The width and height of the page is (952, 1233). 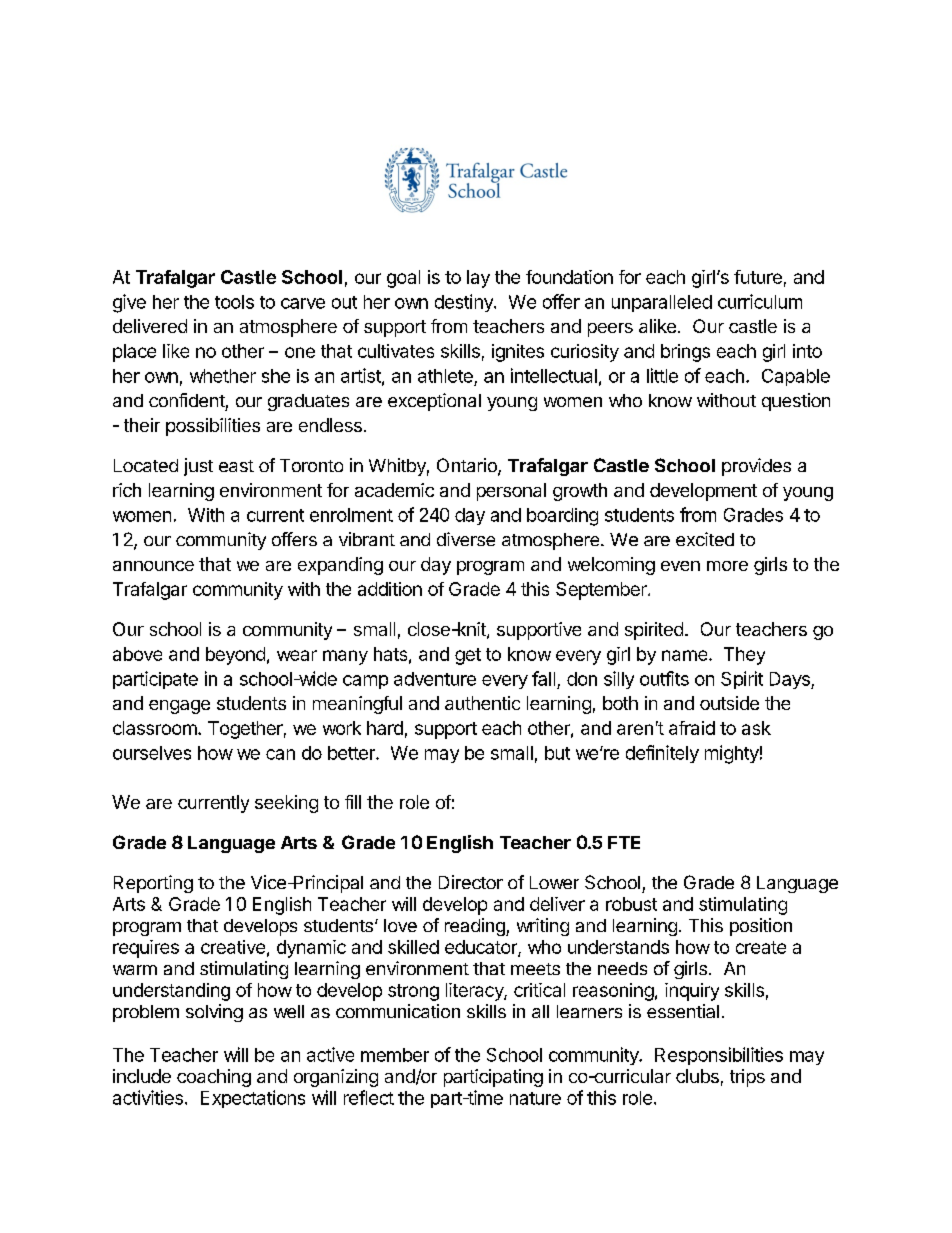 What do you see at coordinates (465, 303) in the page?
I see `destiny` at bounding box center [465, 303].
